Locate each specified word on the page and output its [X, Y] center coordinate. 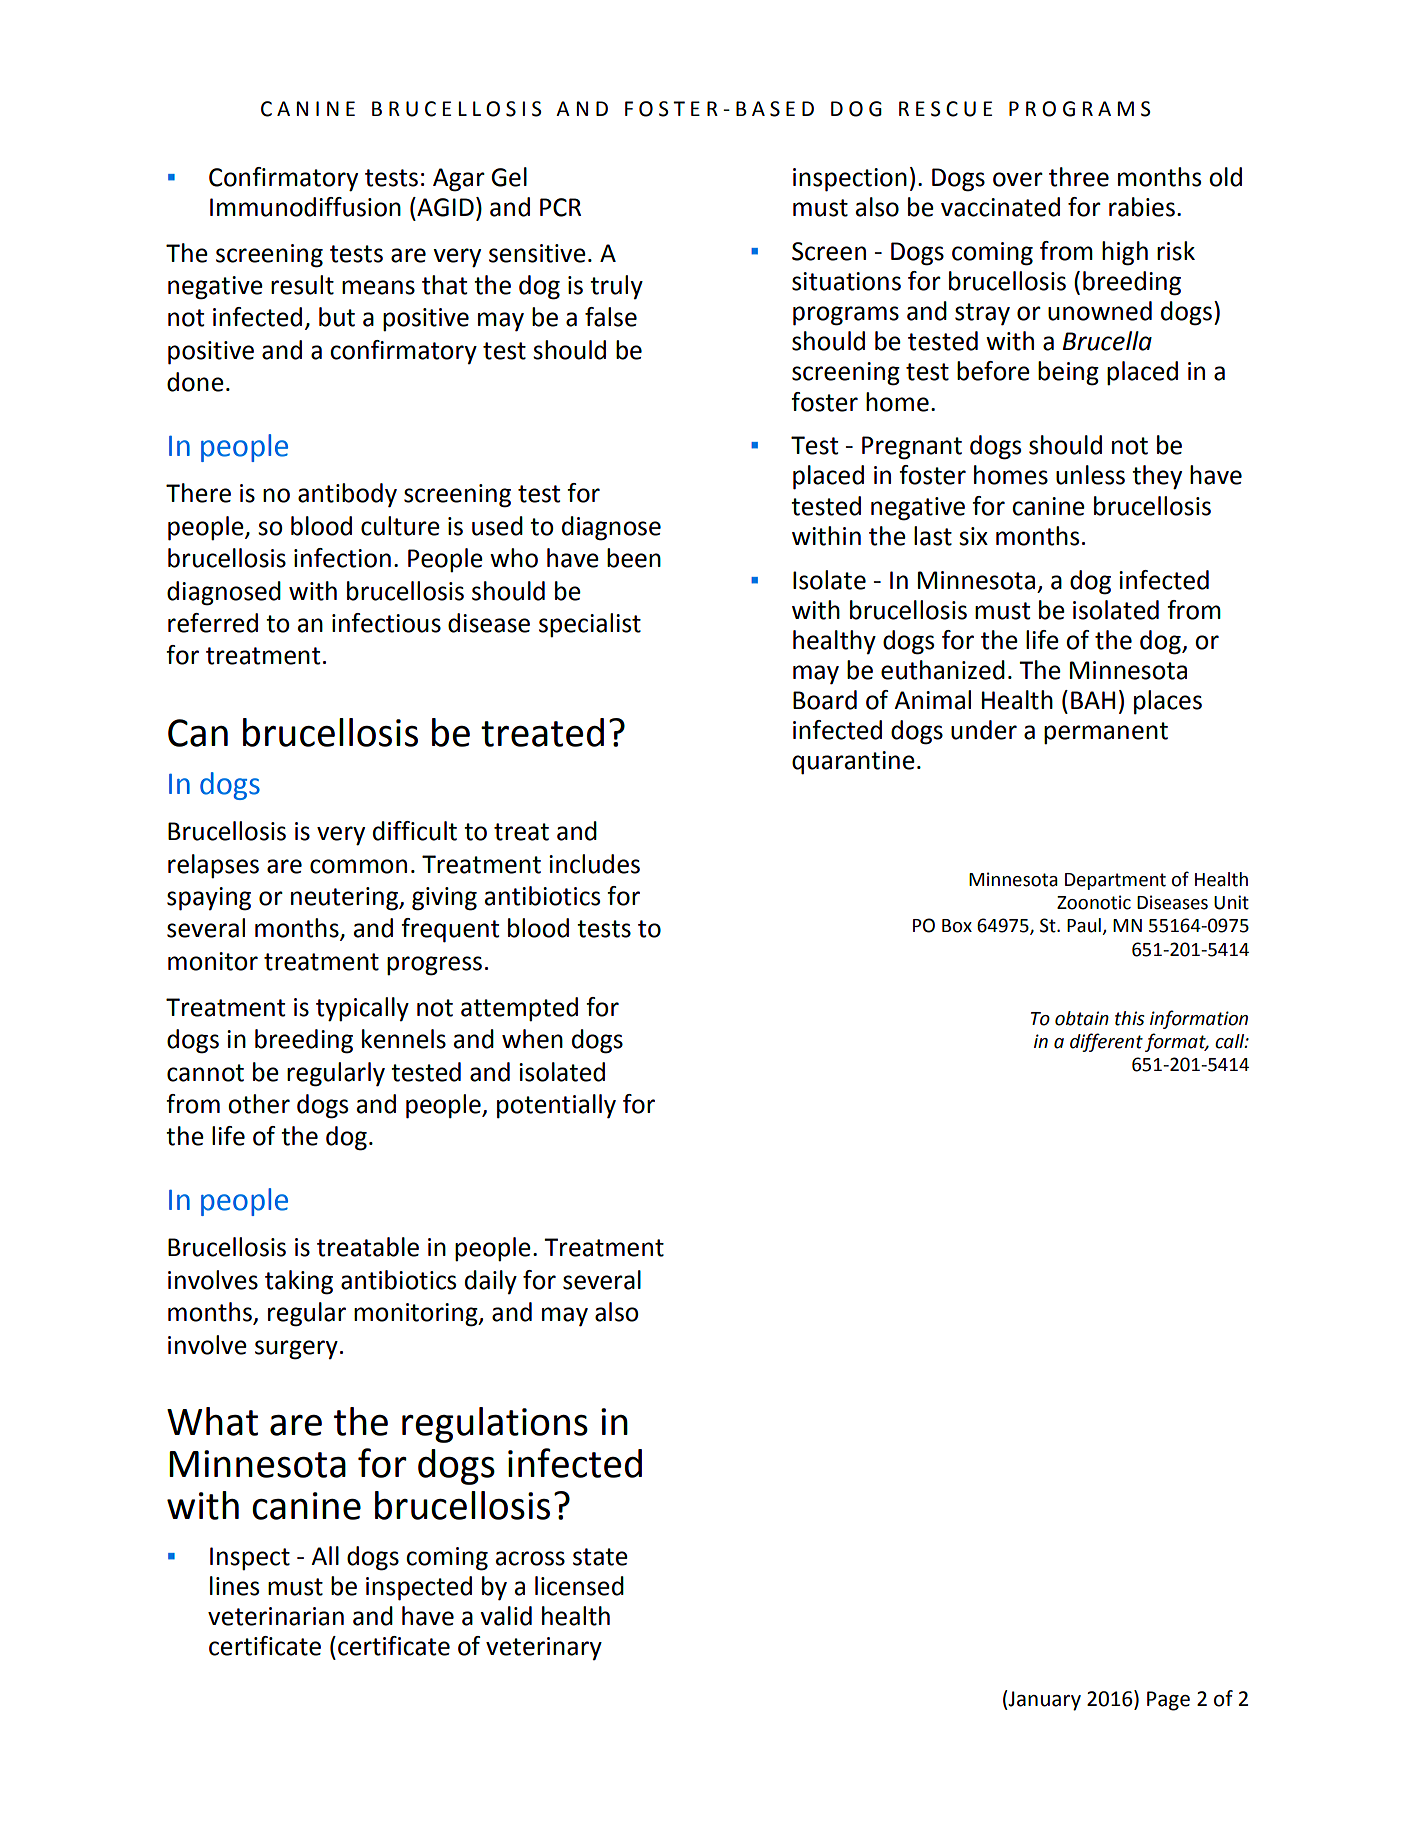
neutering [346, 899]
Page [1168, 1701]
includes [594, 864]
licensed [579, 1586]
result [302, 285]
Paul [1085, 926]
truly [616, 287]
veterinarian [276, 1616]
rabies [1142, 207]
